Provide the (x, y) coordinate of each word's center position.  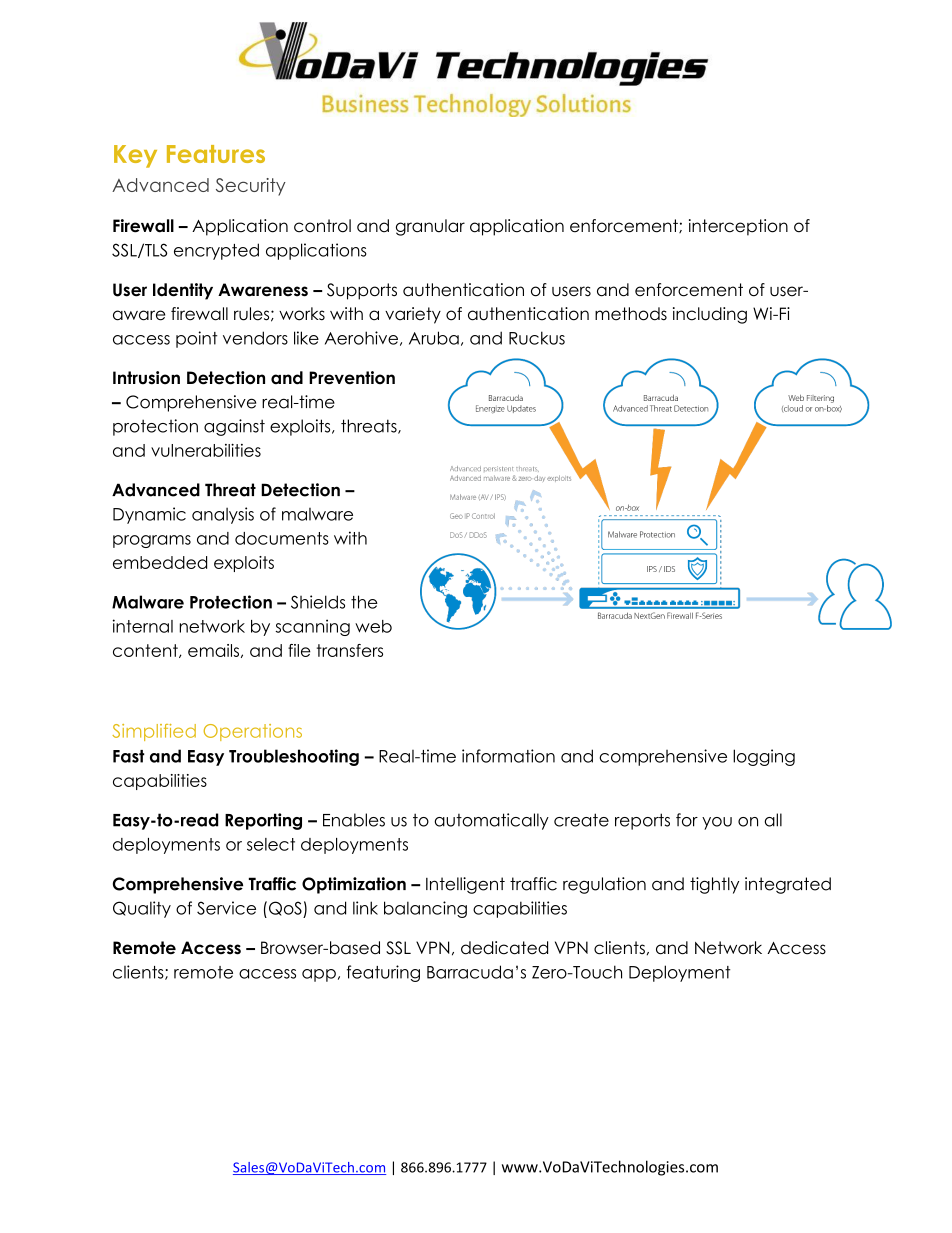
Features (216, 154)
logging (764, 757)
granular (430, 227)
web (373, 626)
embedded (160, 562)
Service (226, 908)
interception (738, 227)
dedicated (504, 948)
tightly (714, 885)
